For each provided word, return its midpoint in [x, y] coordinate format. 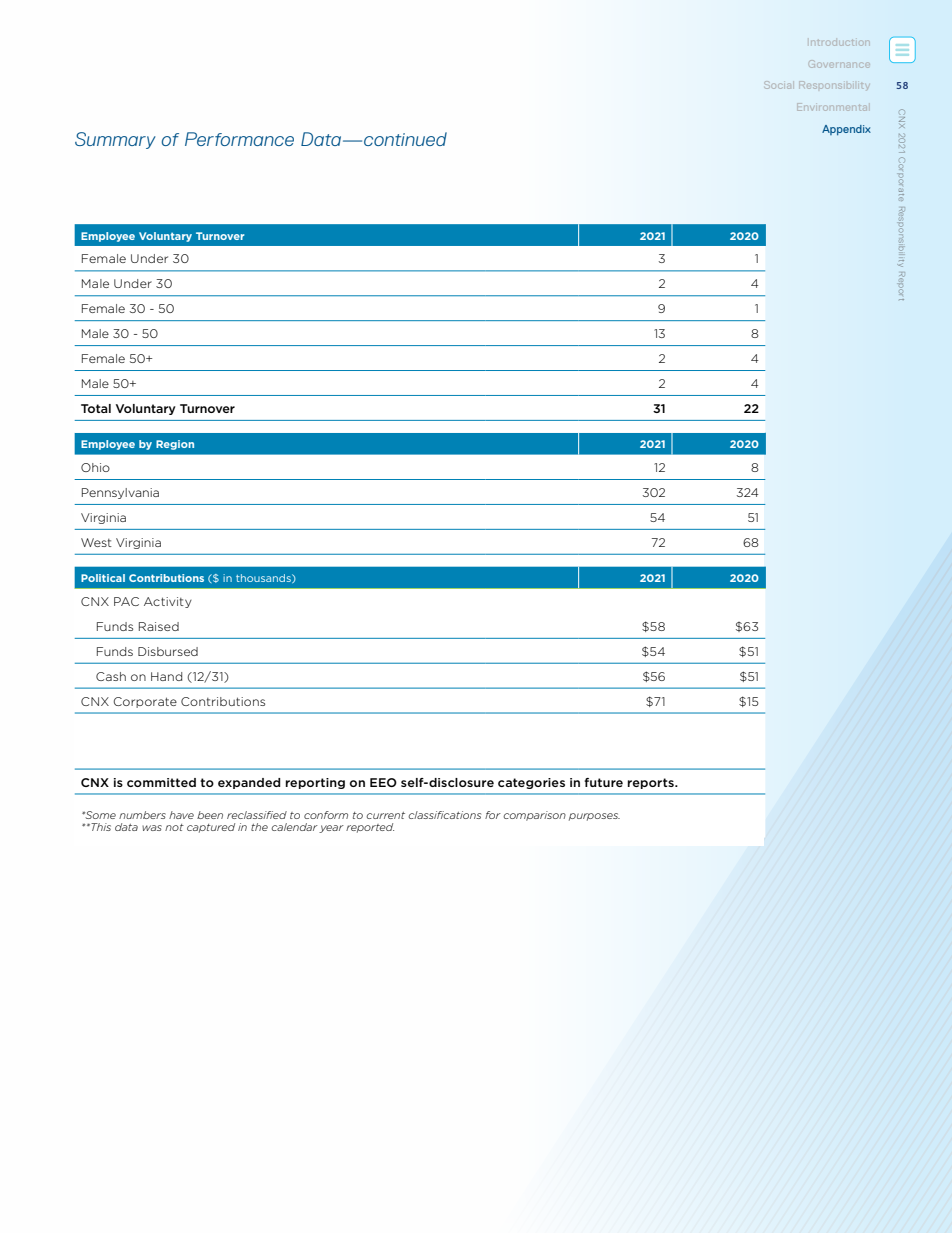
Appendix [846, 130]
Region [175, 445]
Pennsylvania [120, 493]
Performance [239, 139]
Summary [115, 140]
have [181, 815]
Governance [839, 64]
